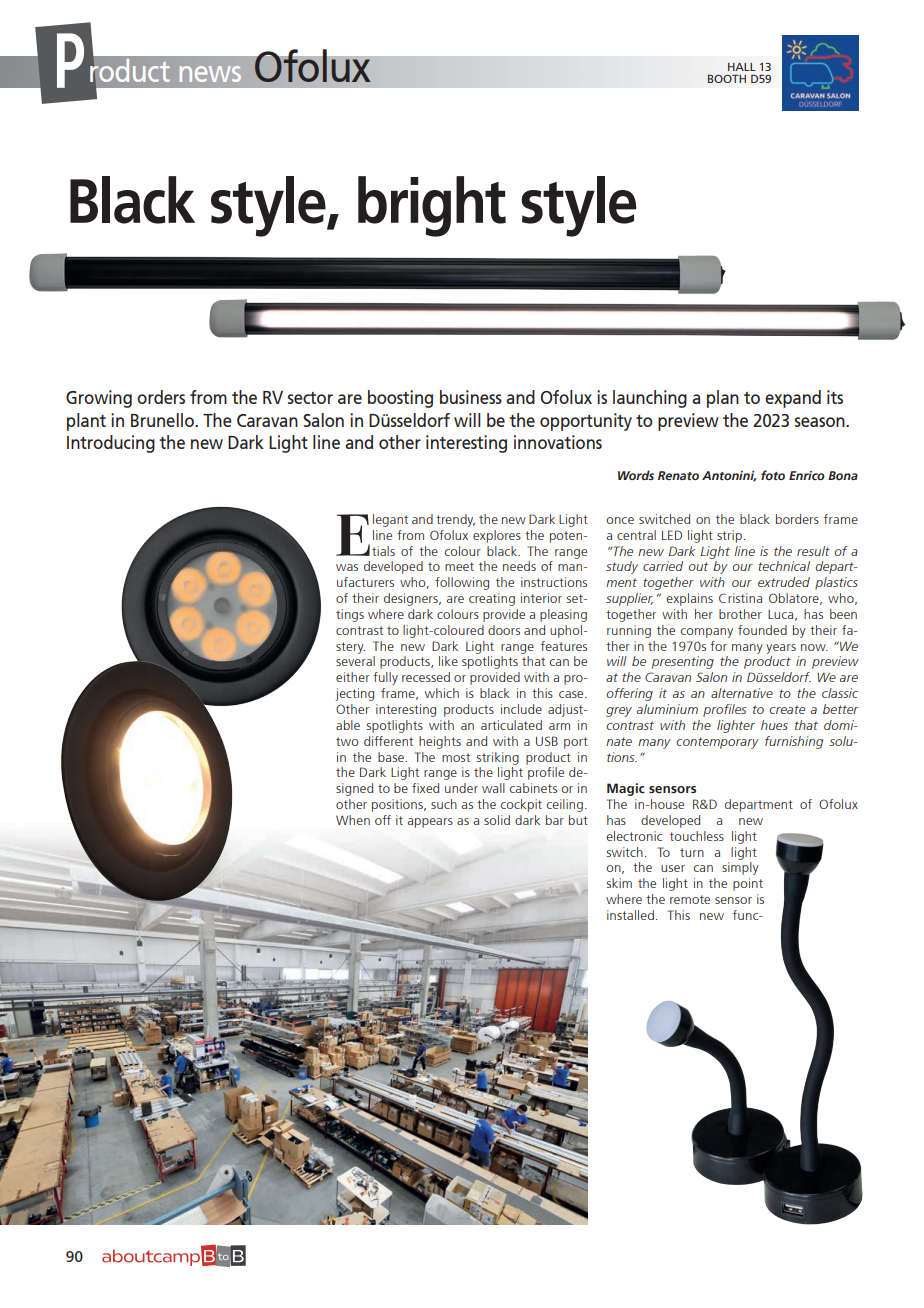 The width and height of the screenshot is (924, 1308). What do you see at coordinates (355, 661) in the screenshot?
I see `several` at bounding box center [355, 661].
